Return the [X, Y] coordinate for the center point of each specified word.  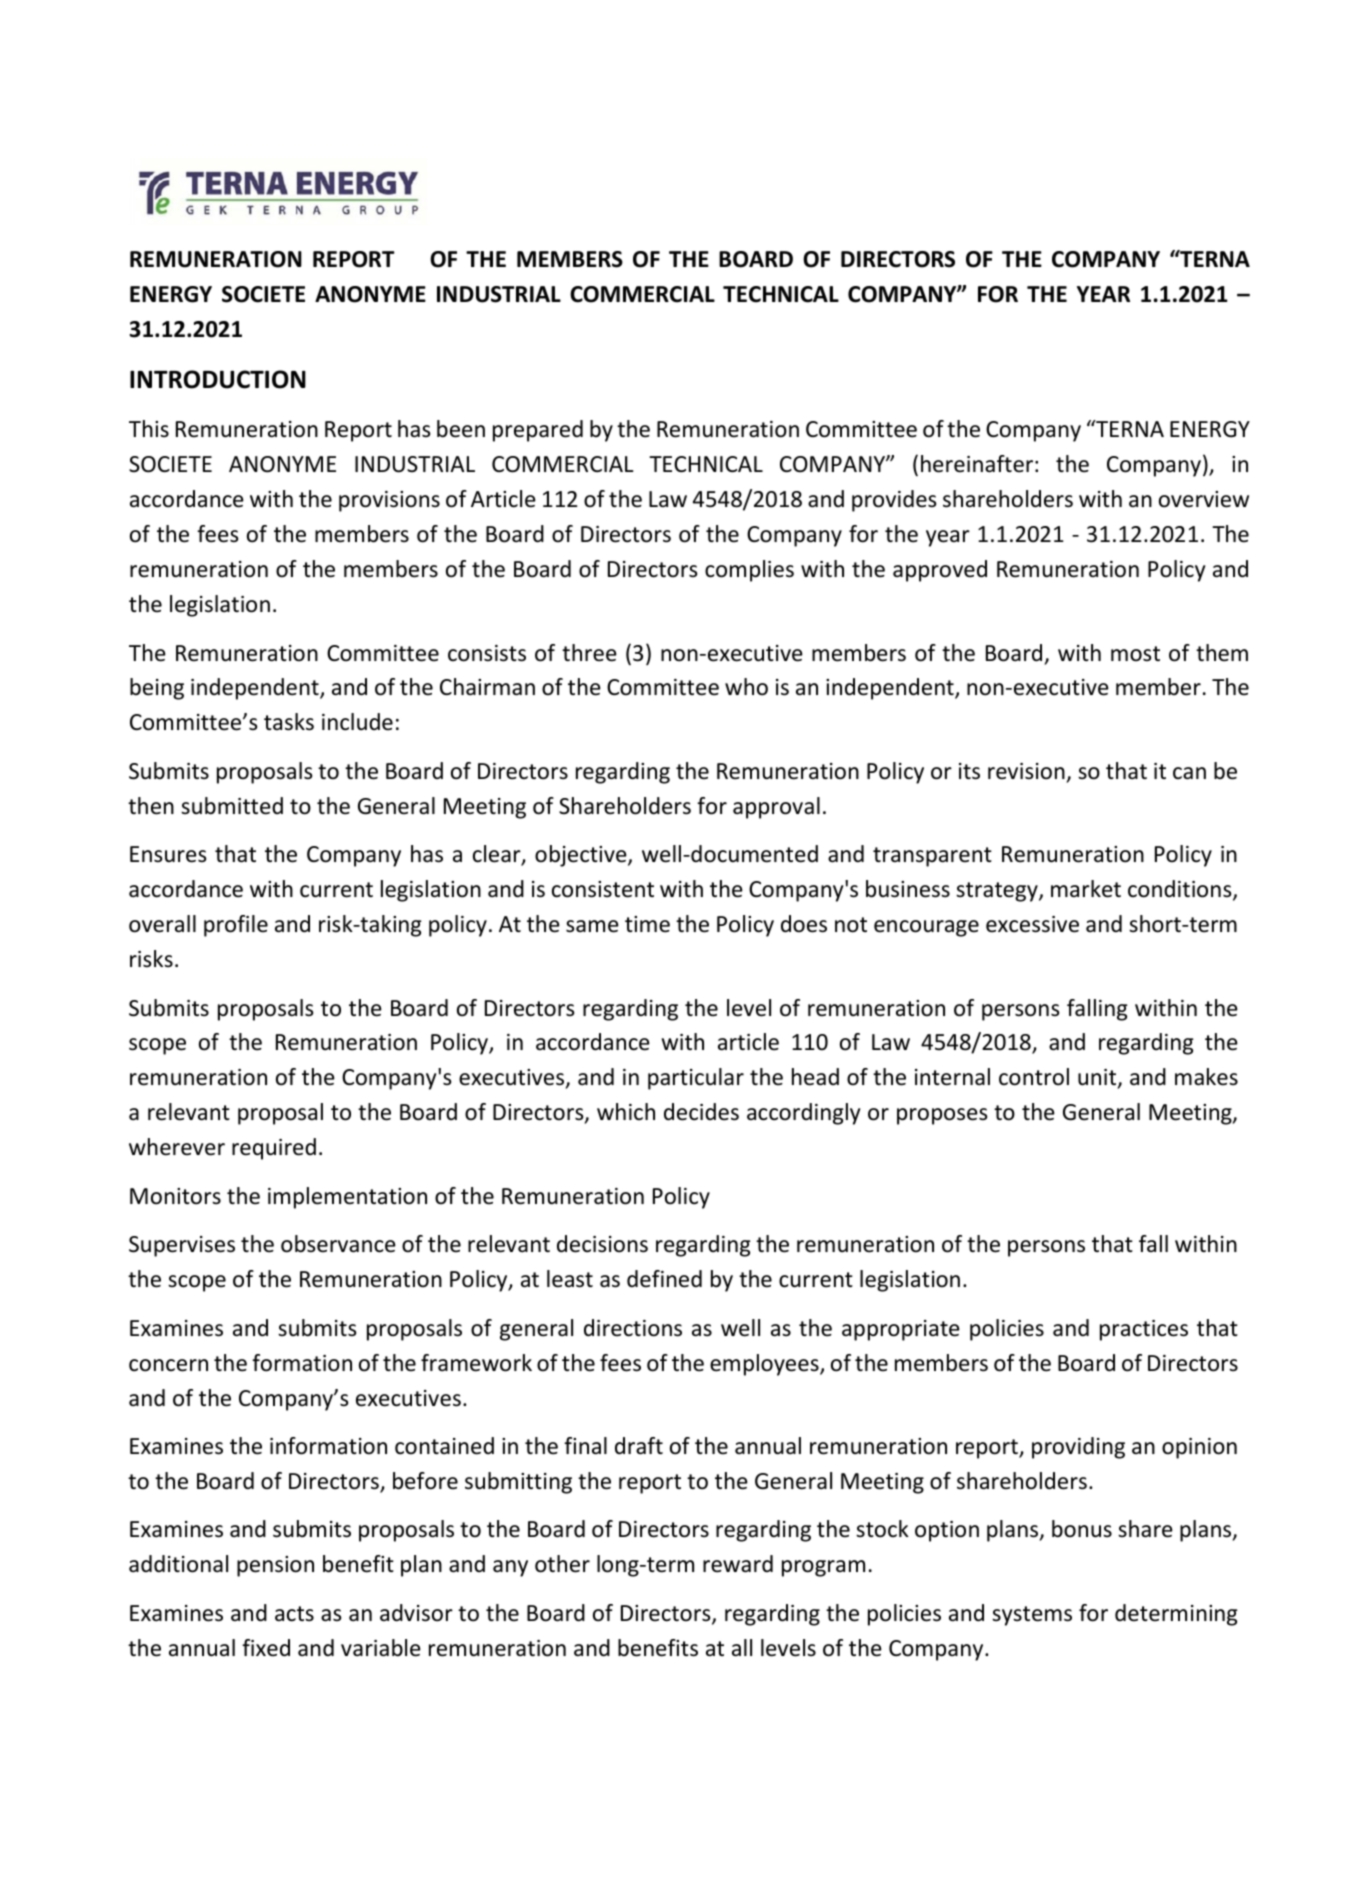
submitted [232, 806]
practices [1144, 1330]
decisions [602, 1244]
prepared [538, 431]
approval [776, 808]
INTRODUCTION [218, 379]
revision [1026, 771]
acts [294, 1614]
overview [1204, 499]
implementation [347, 1198]
